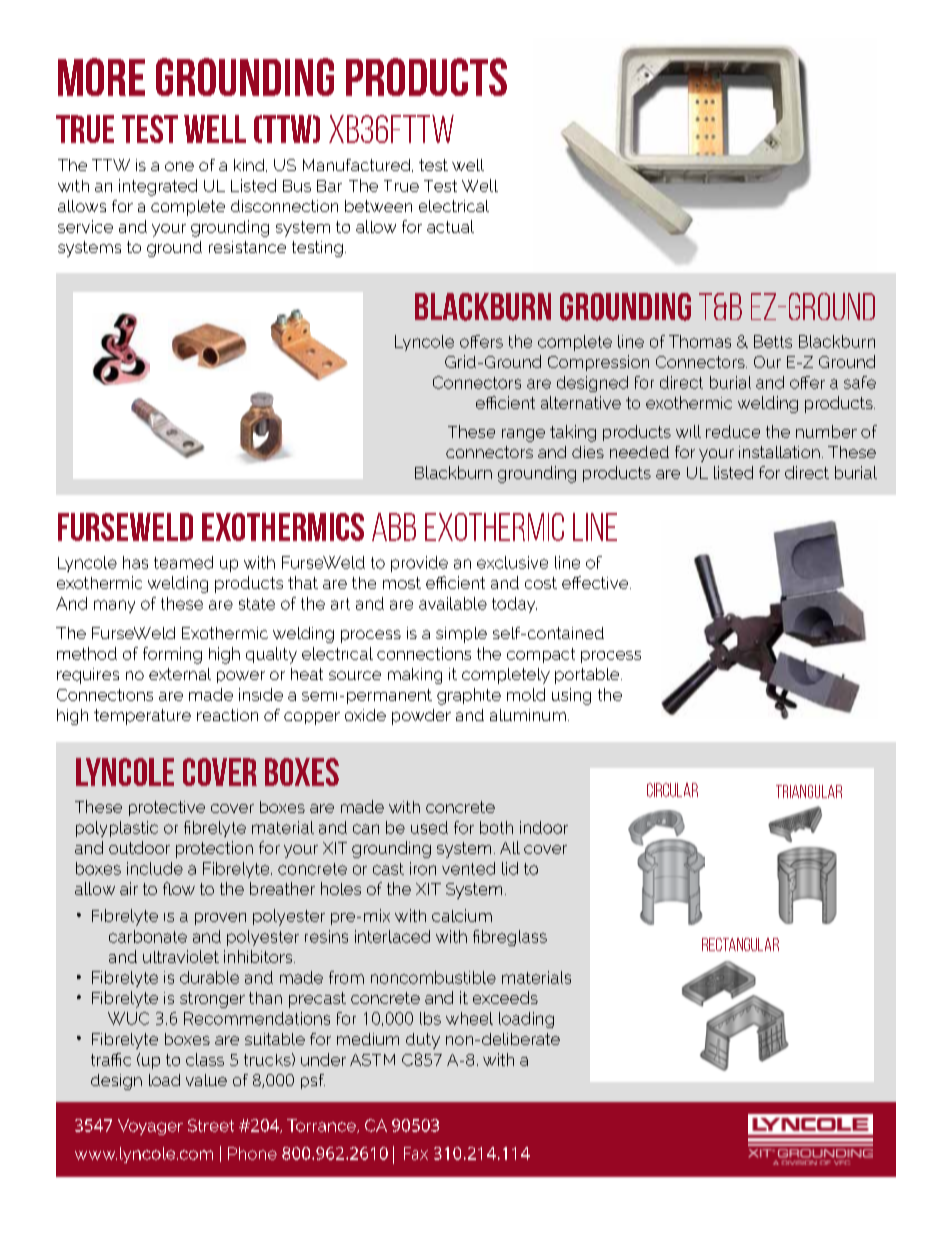  Describe the element at coordinates (596, 582) in the document. I see `effective` at that location.
